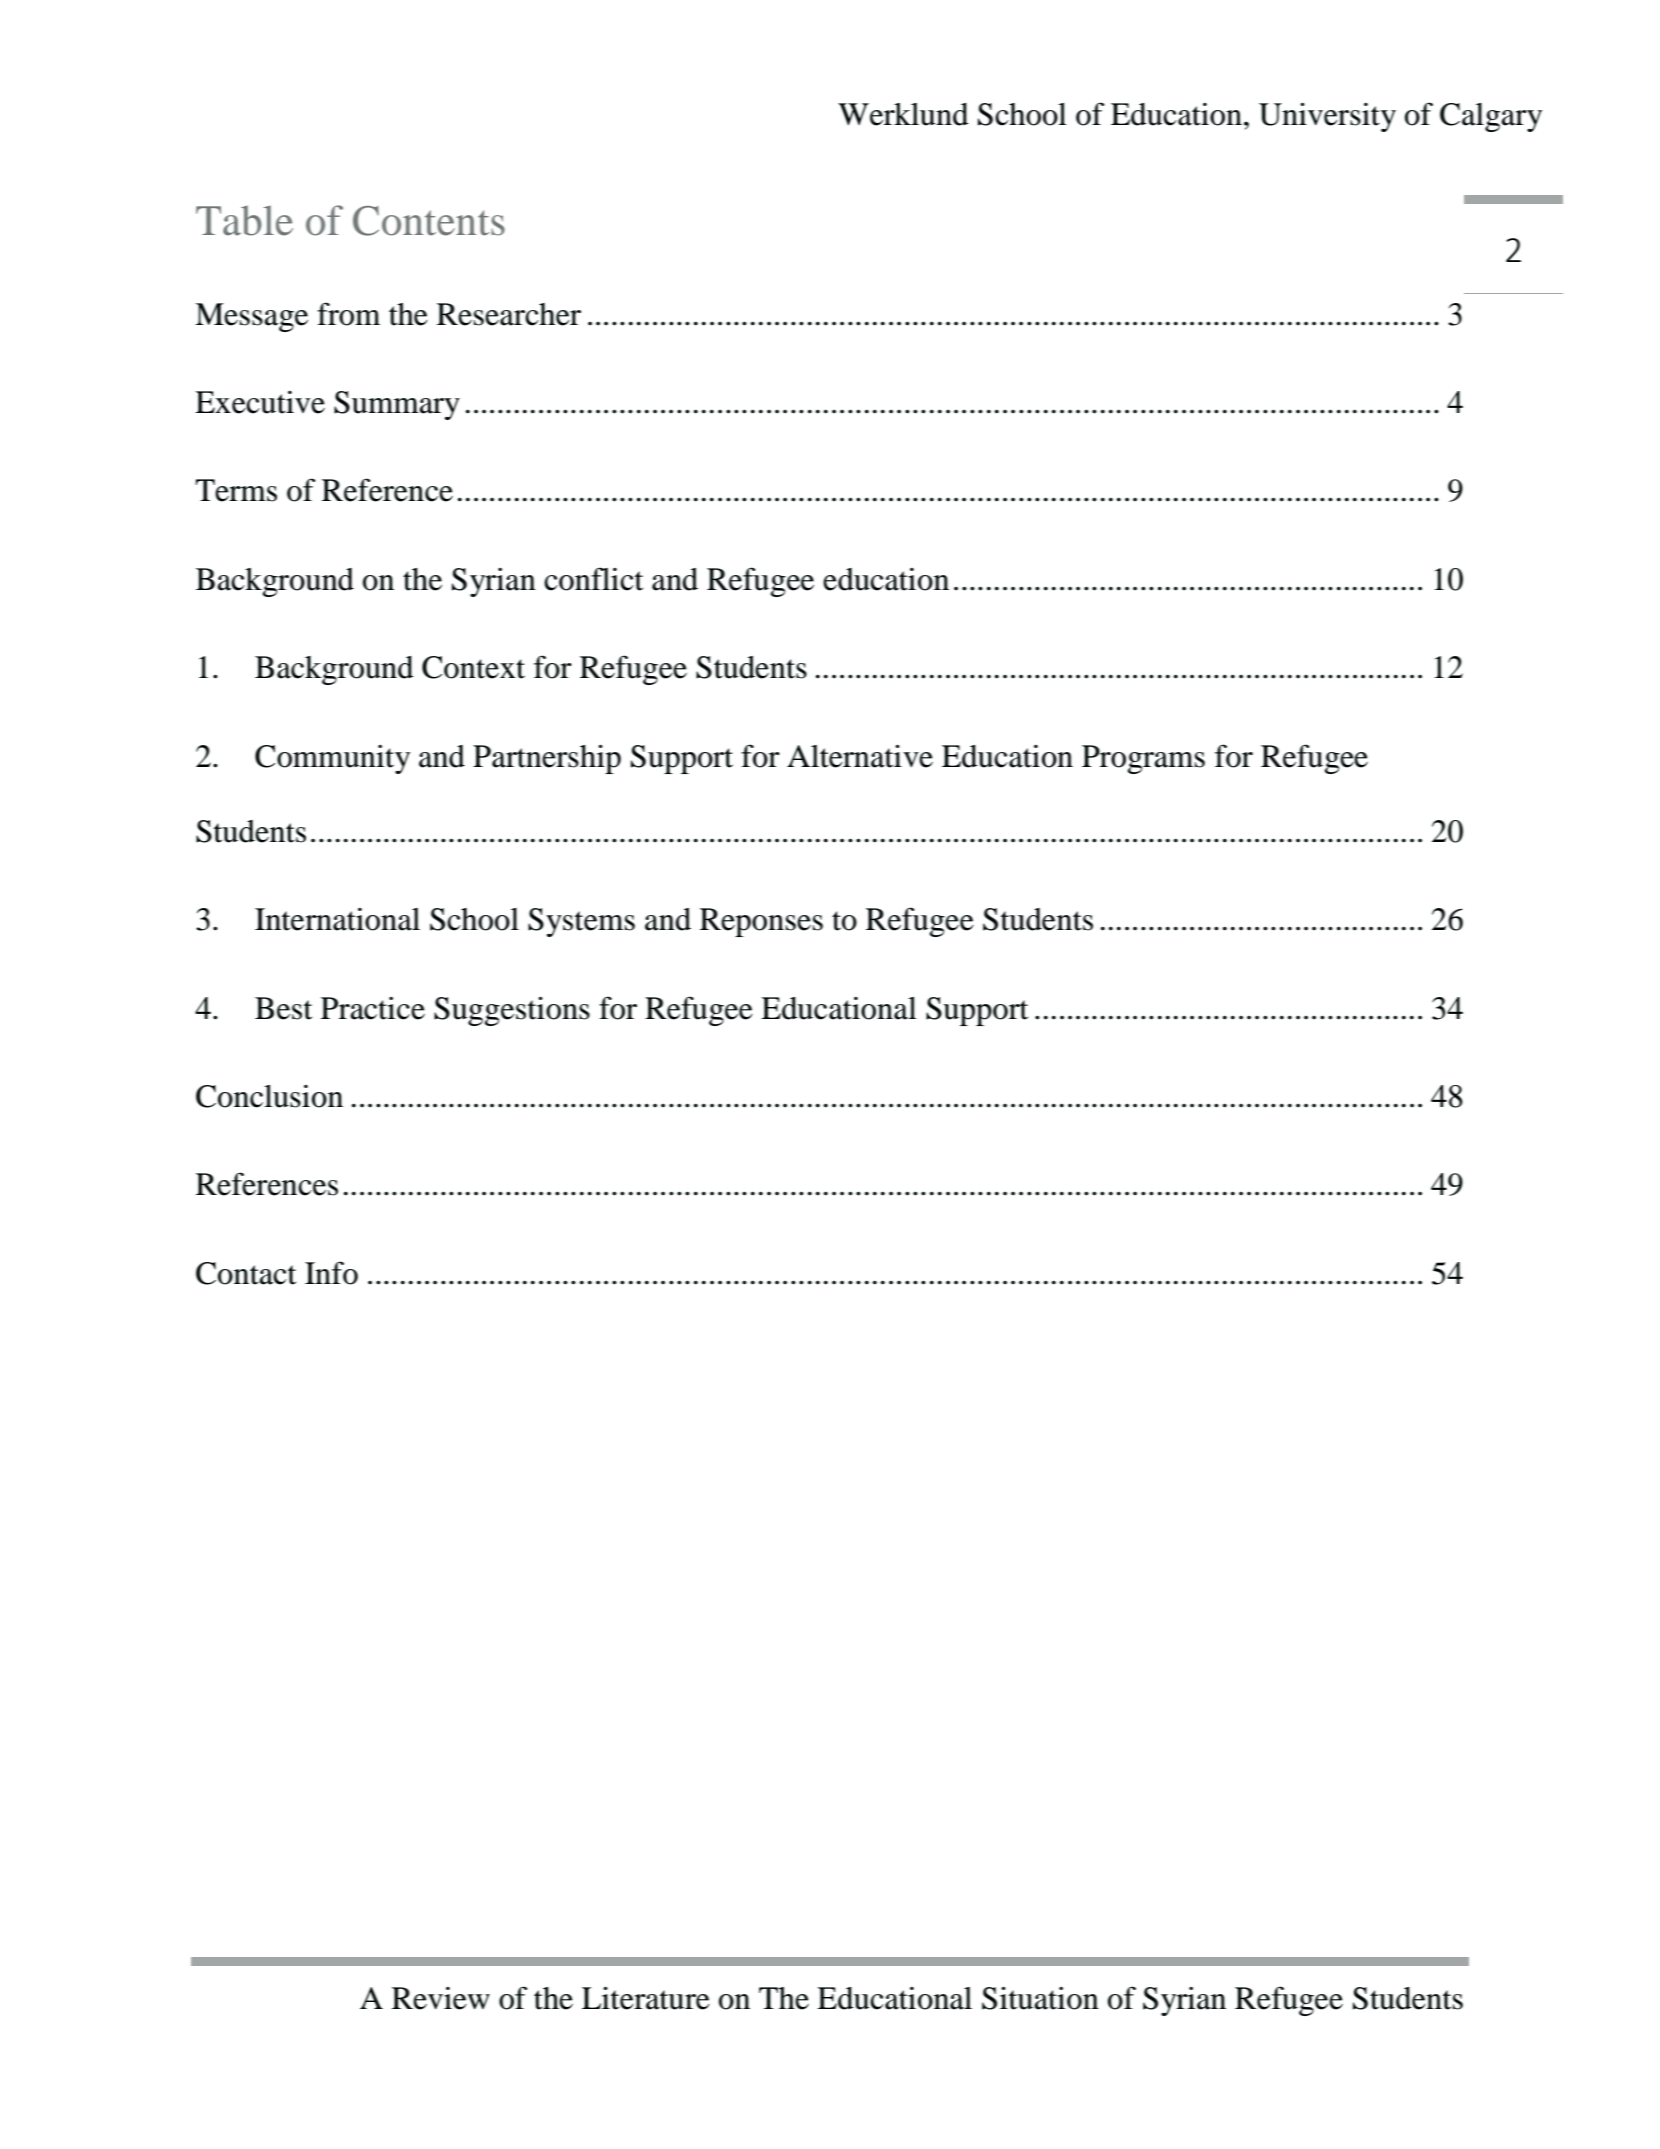 The image size is (1660, 2149). What do you see at coordinates (1143, 759) in the screenshot?
I see `Programs` at bounding box center [1143, 759].
